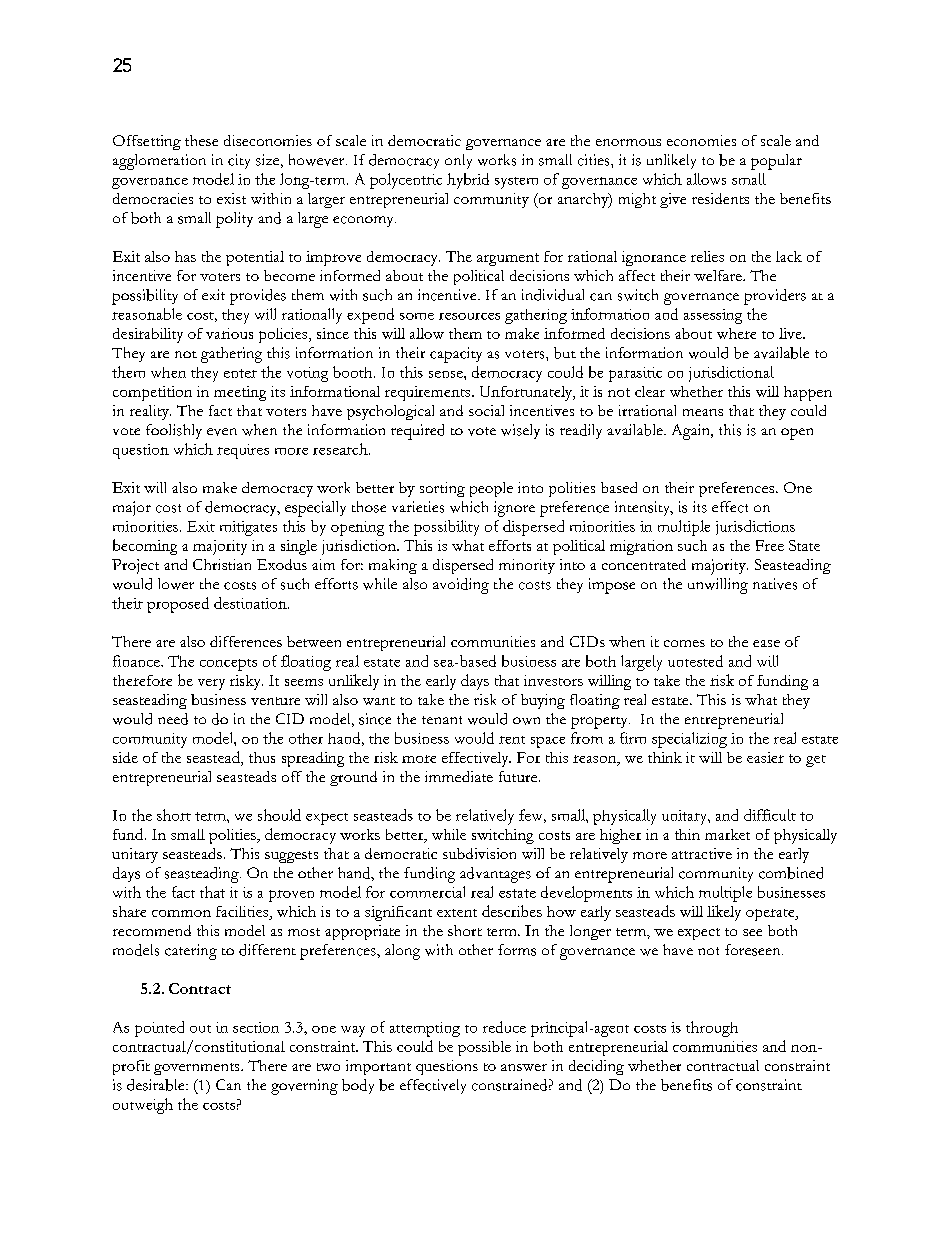 Image resolution: width=952 pixels, height=1233 pixels. I want to click on suggests, so click(291, 857).
